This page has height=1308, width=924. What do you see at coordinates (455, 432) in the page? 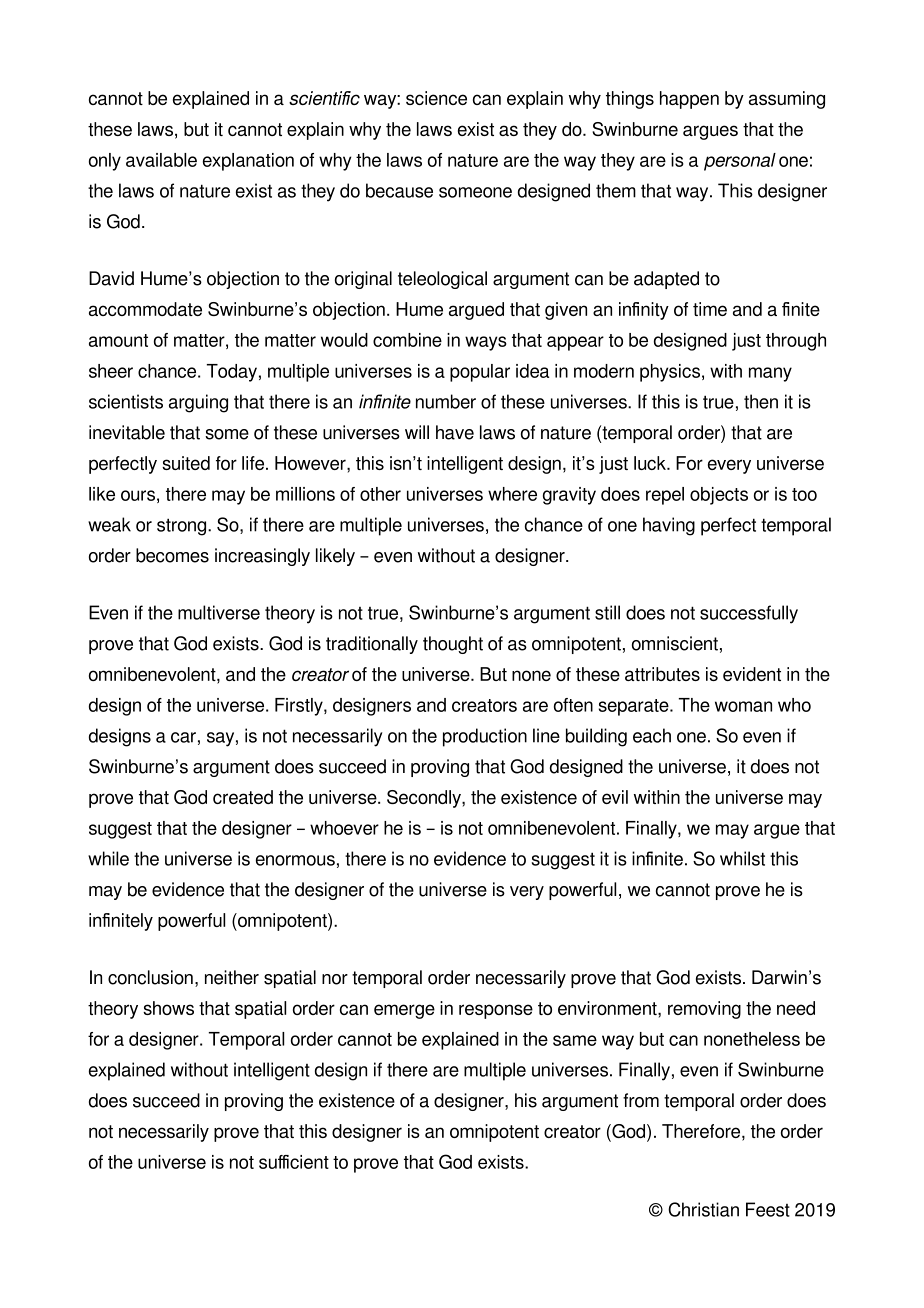
I see `have` at bounding box center [455, 432].
